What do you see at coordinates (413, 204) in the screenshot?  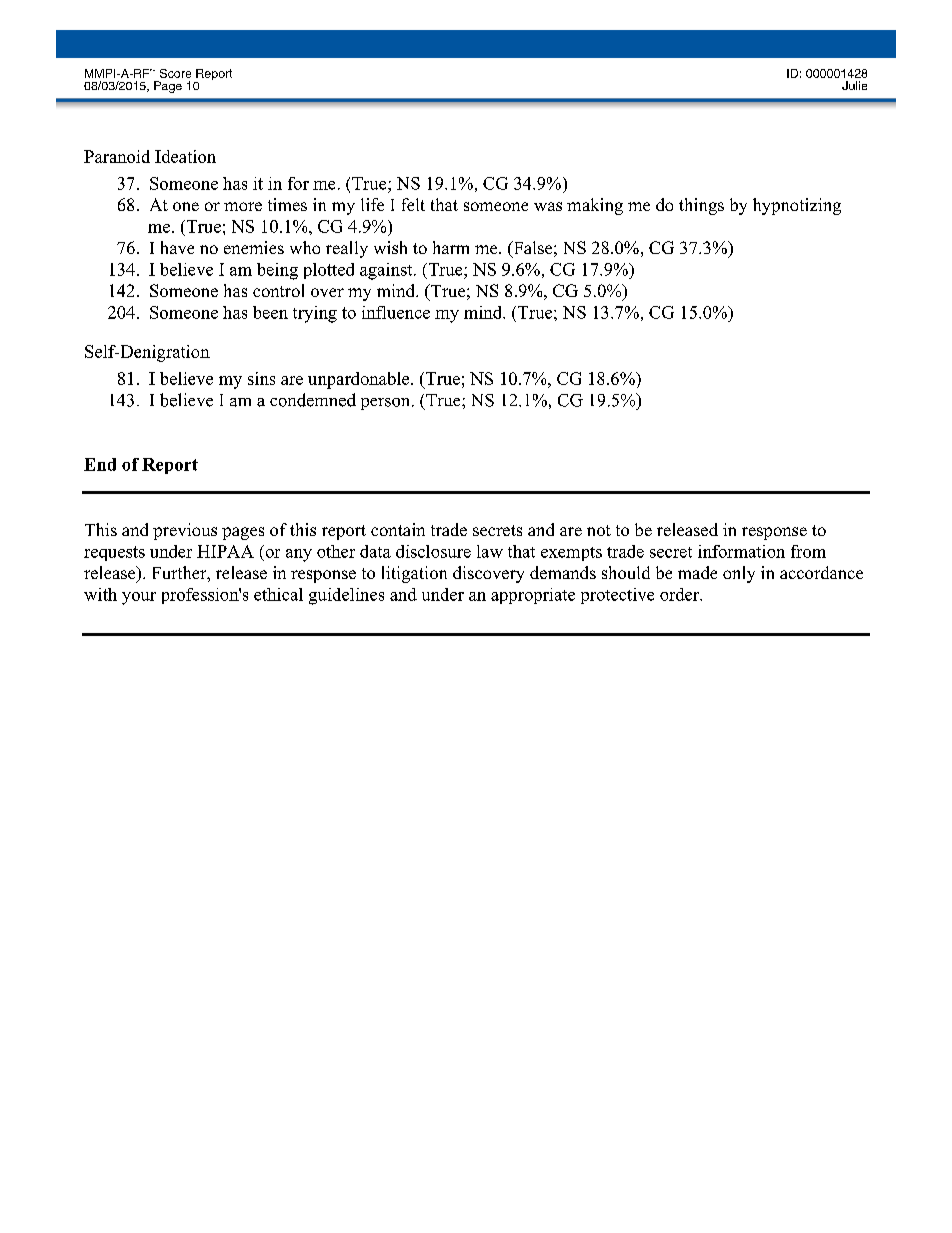 I see `felt` at bounding box center [413, 204].
